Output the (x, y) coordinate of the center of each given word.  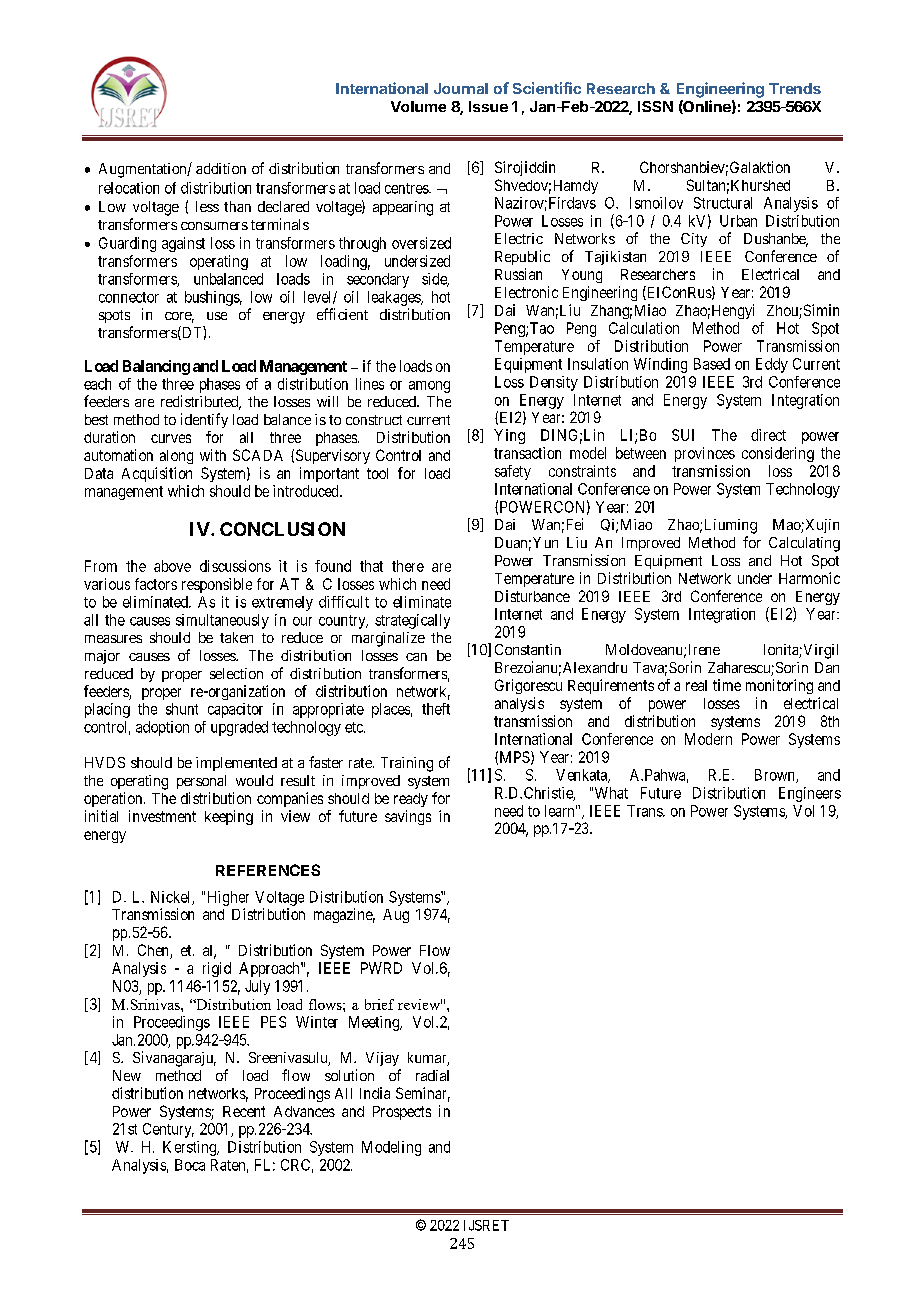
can (416, 657)
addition (221, 168)
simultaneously (222, 621)
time (727, 685)
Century (168, 1130)
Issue (488, 106)
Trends (795, 88)
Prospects (402, 1113)
